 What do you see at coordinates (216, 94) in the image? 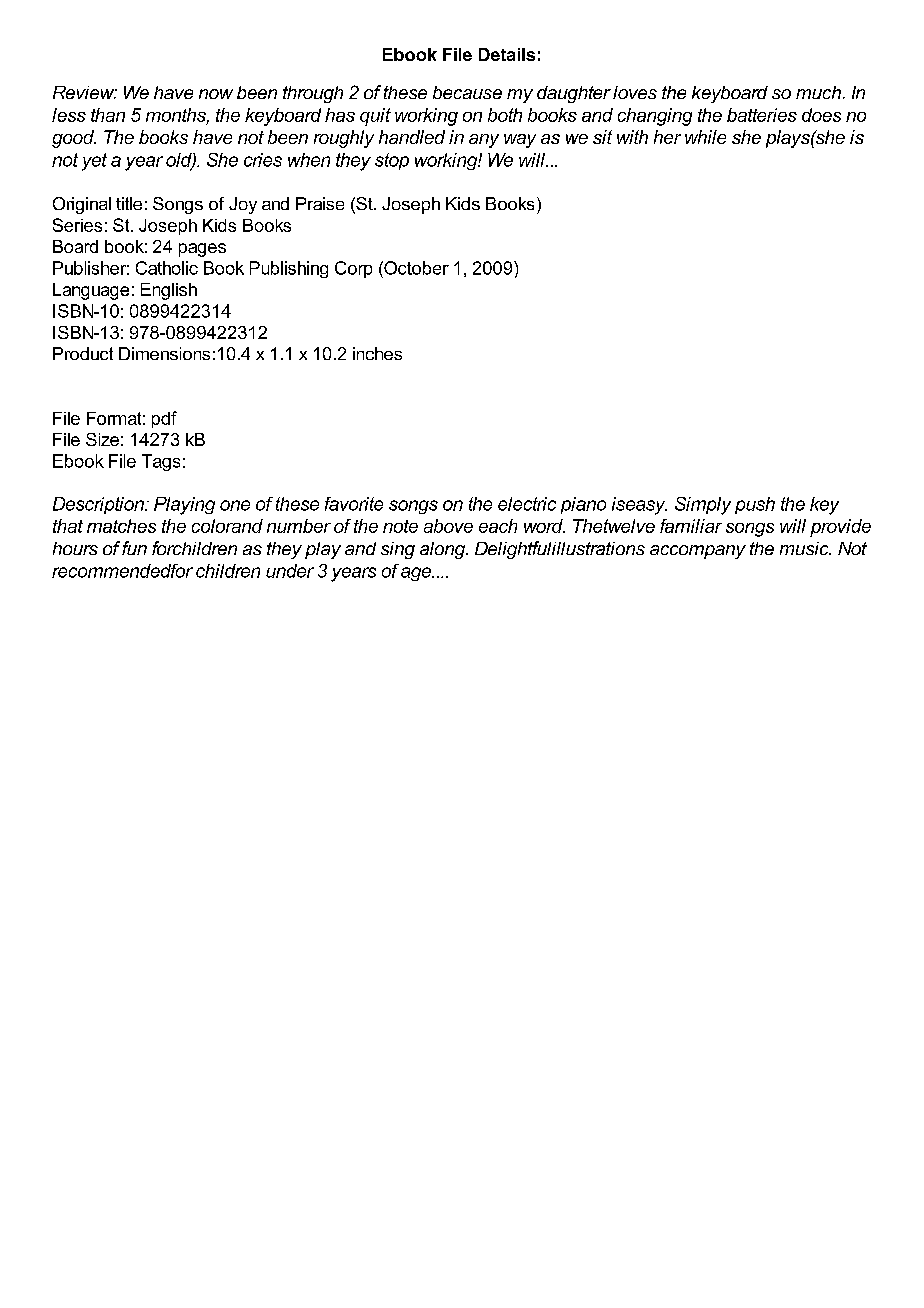
I see `now` at bounding box center [216, 94].
